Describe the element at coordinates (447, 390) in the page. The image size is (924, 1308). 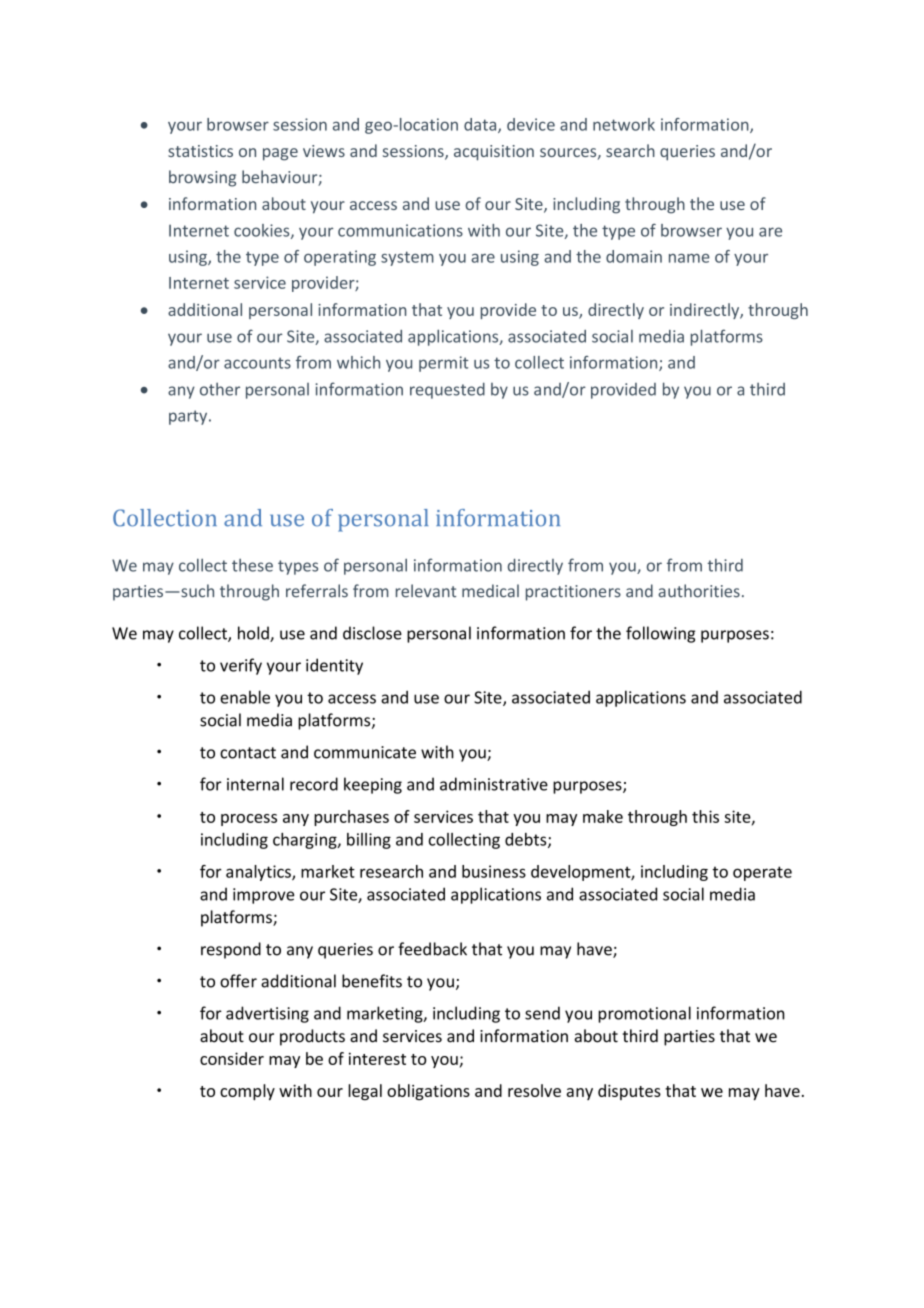
I see `requested` at that location.
